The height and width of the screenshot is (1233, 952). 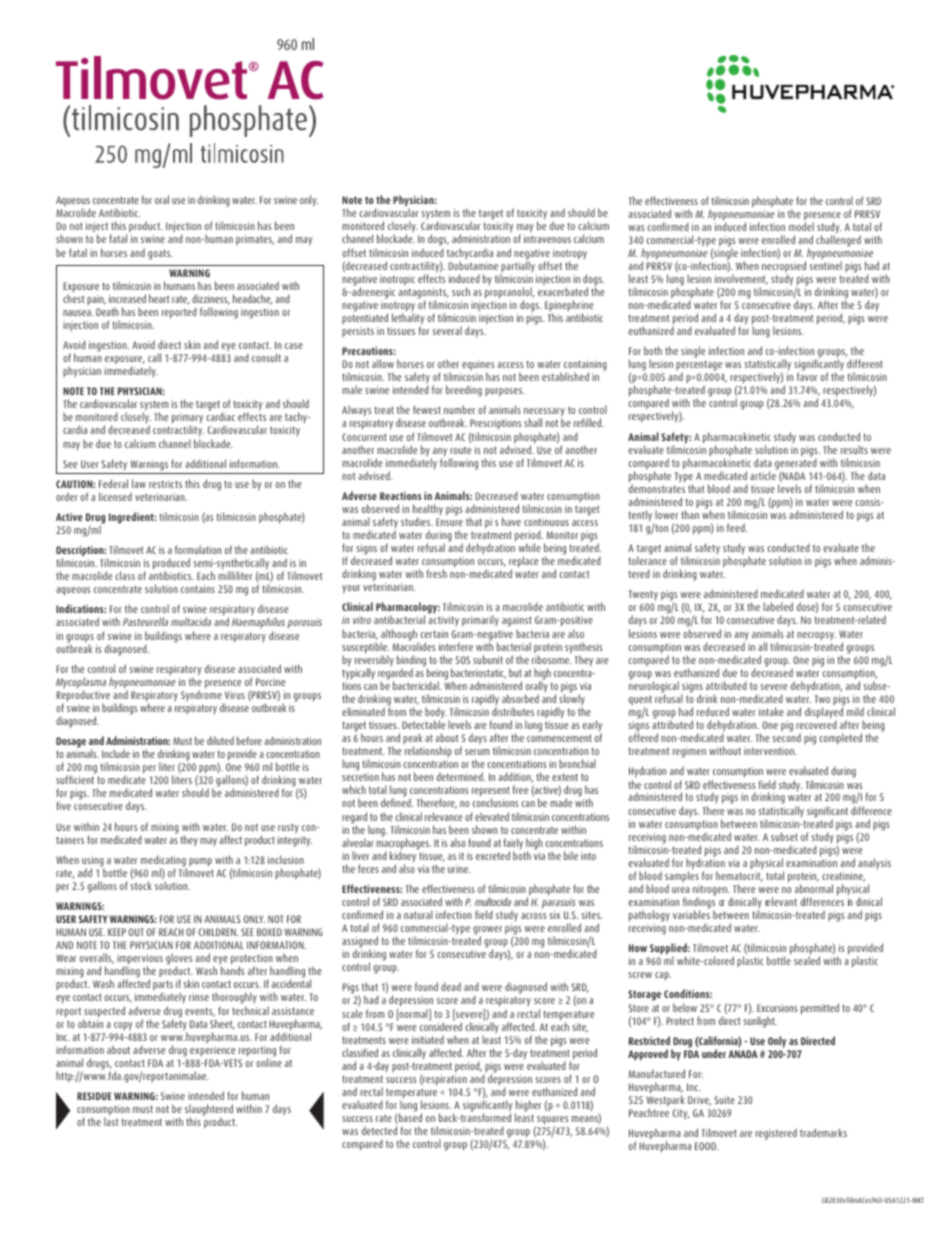 What do you see at coordinates (94, 1096) in the screenshot?
I see `RESIDUE` at bounding box center [94, 1096].
